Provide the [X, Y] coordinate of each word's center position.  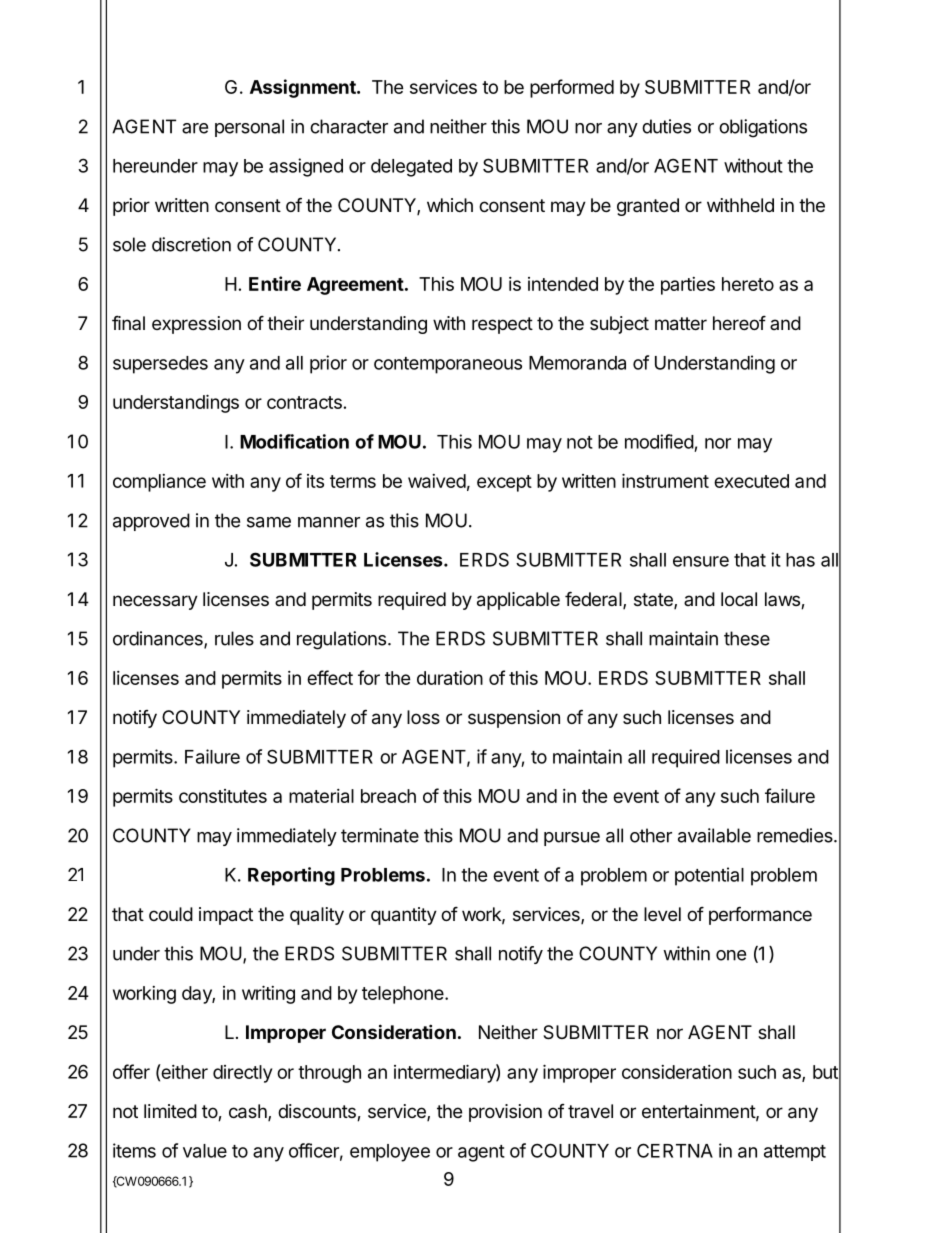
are [195, 128]
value [205, 1151]
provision [505, 1113]
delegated [411, 168]
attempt [795, 1153]
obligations [763, 128]
